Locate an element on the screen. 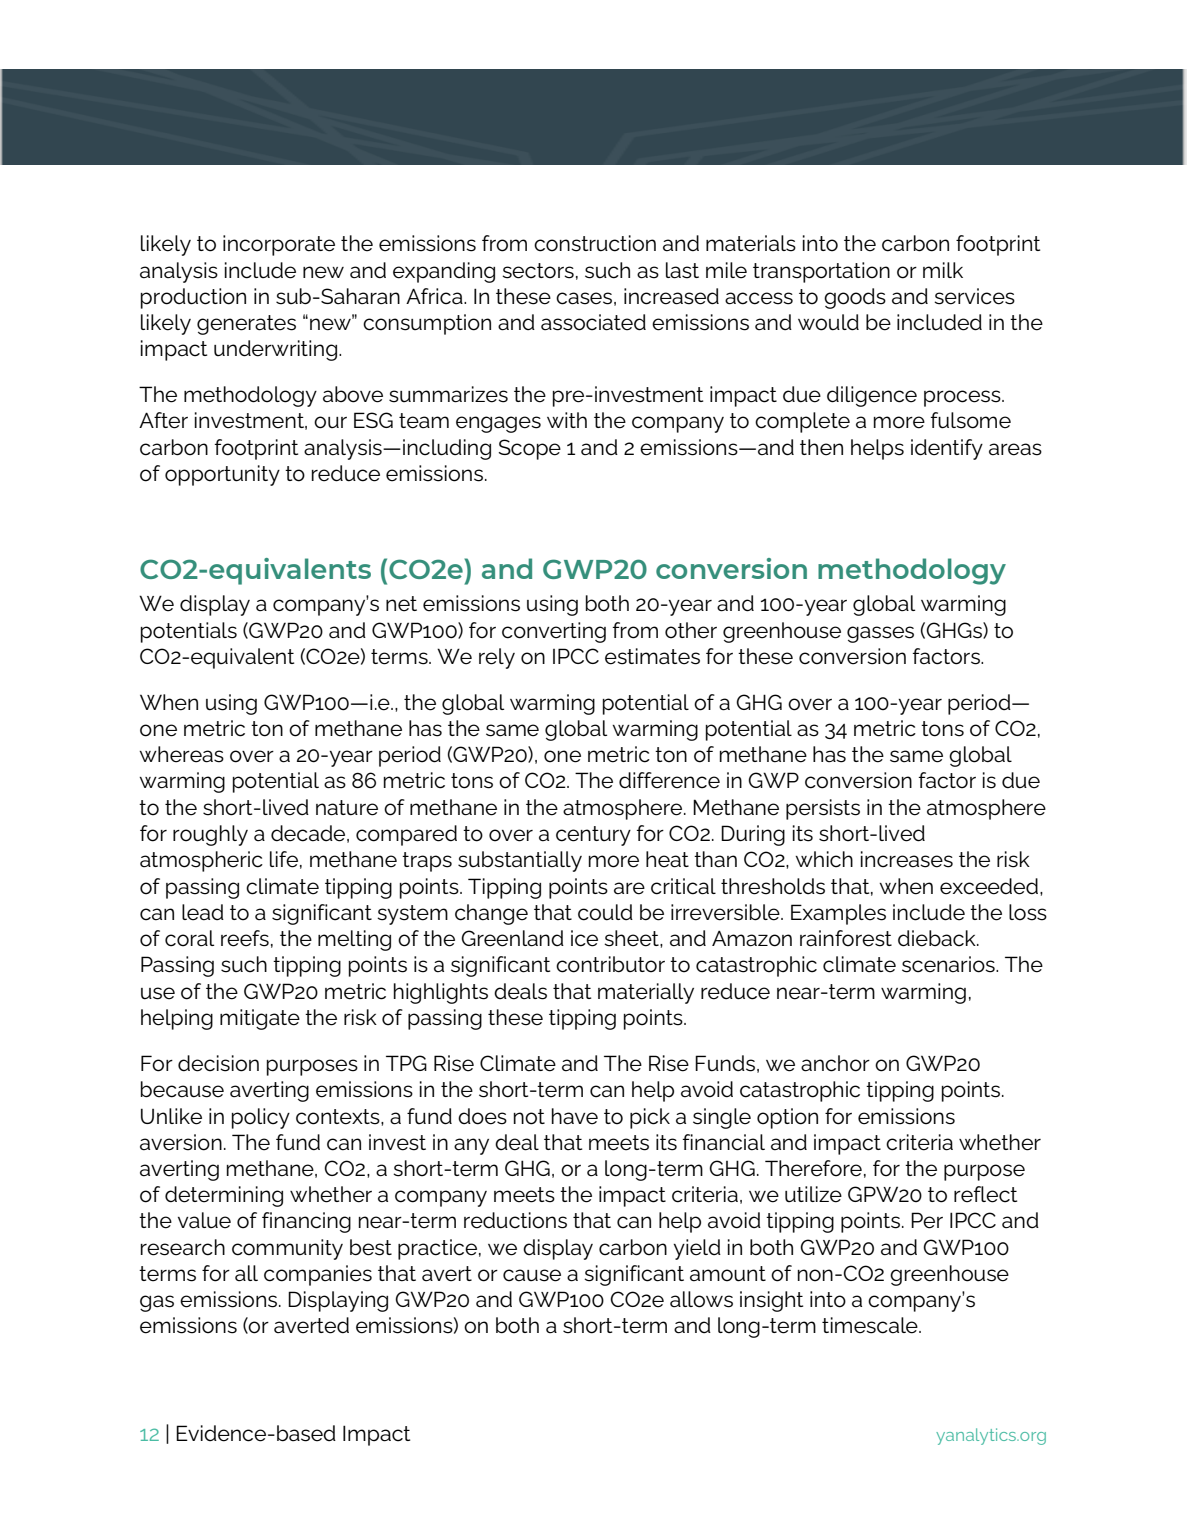  difference is located at coordinates (669, 780).
